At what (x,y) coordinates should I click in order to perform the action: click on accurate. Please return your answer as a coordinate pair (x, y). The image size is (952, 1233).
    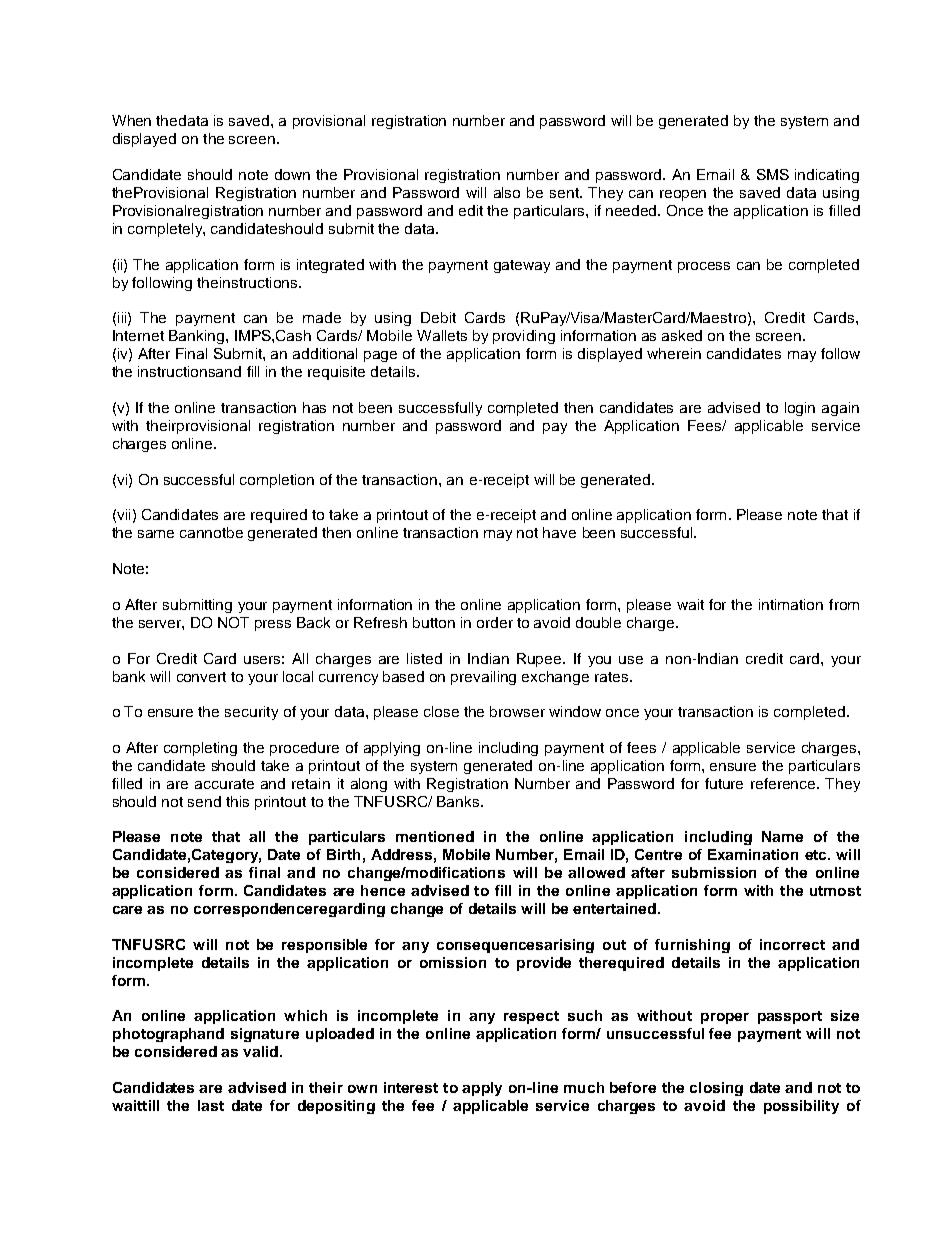
    Looking at the image, I should click on (224, 784).
